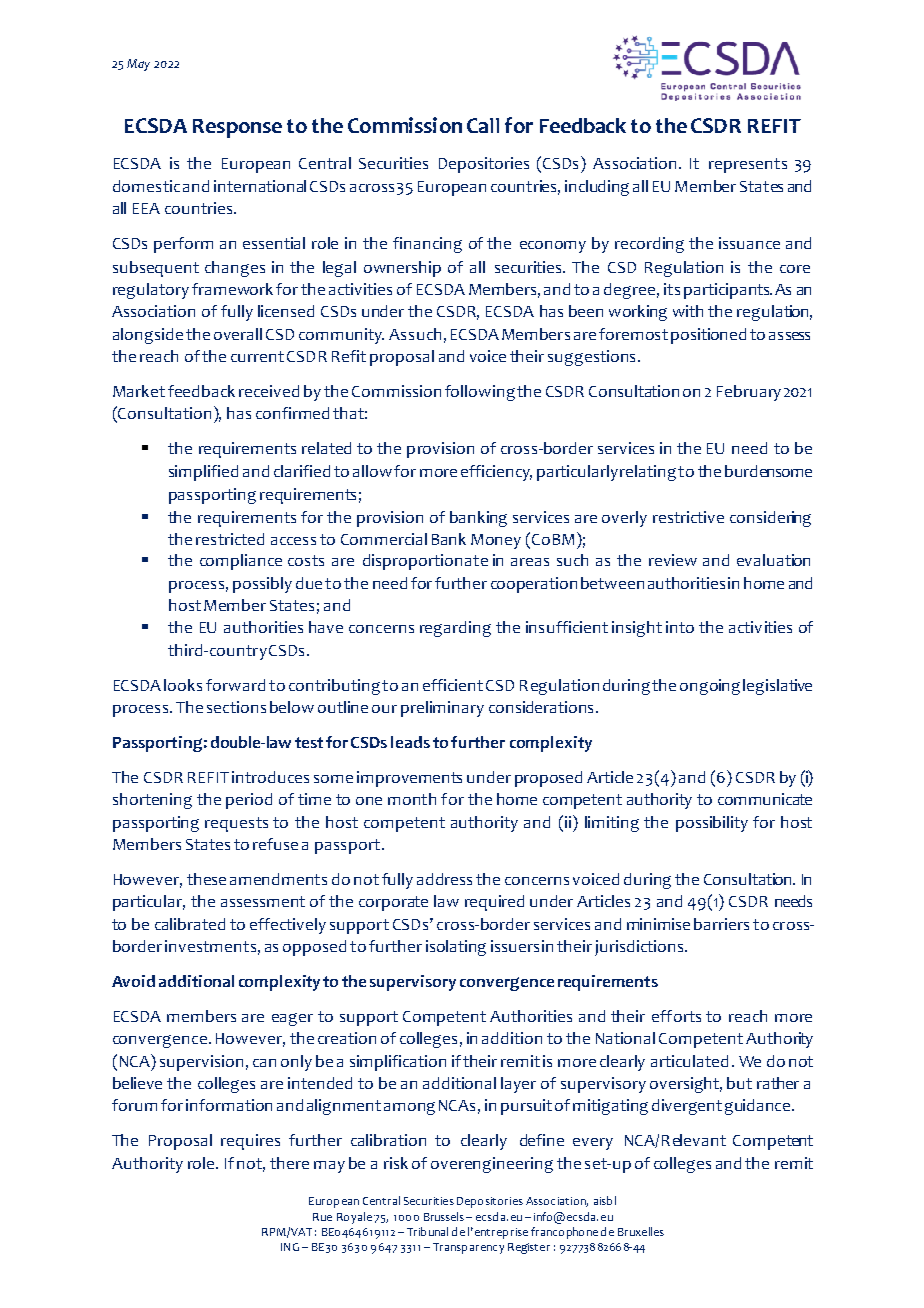  Describe the element at coordinates (250, 1142) in the page. I see `requires` at that location.
